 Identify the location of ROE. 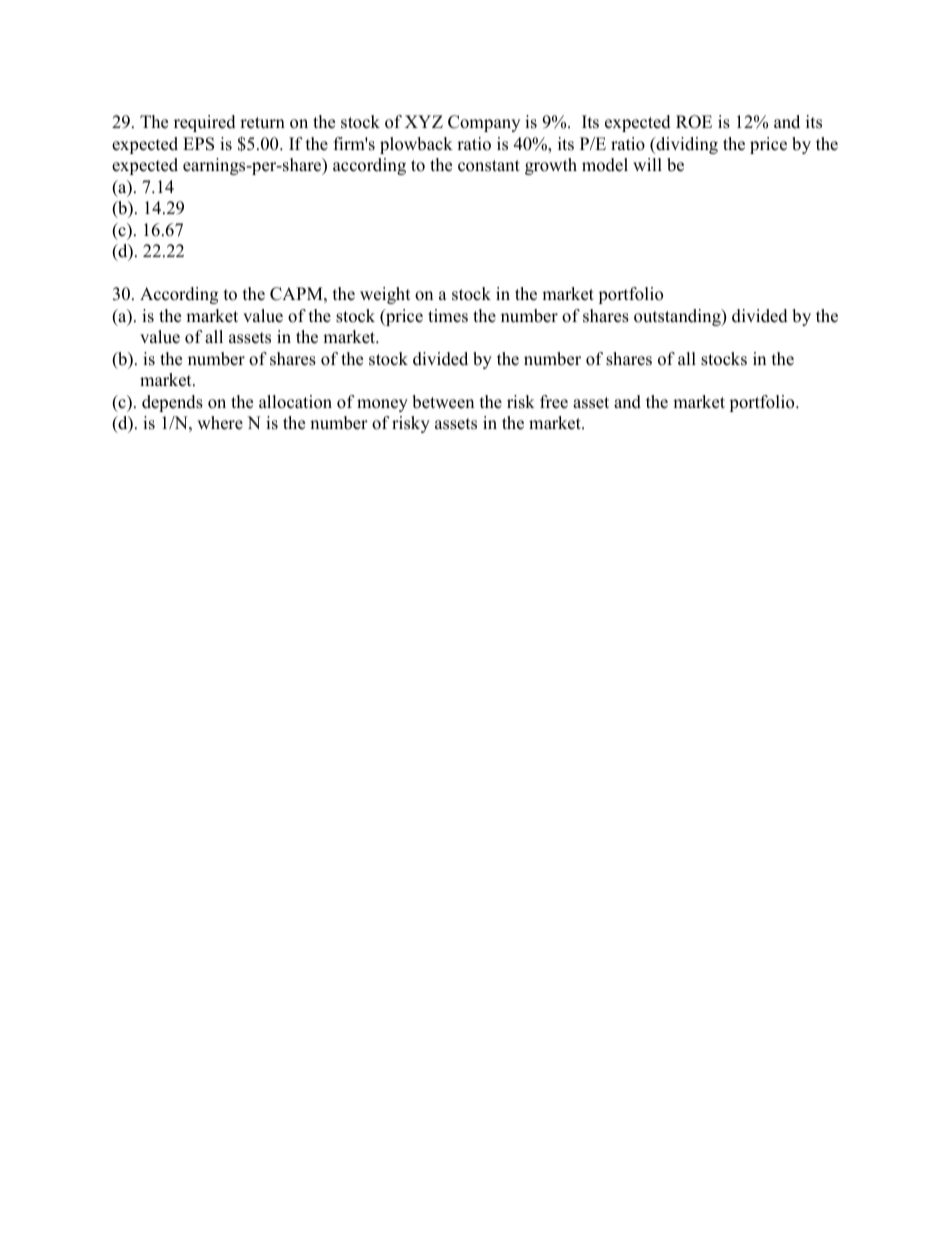
(694, 122).
